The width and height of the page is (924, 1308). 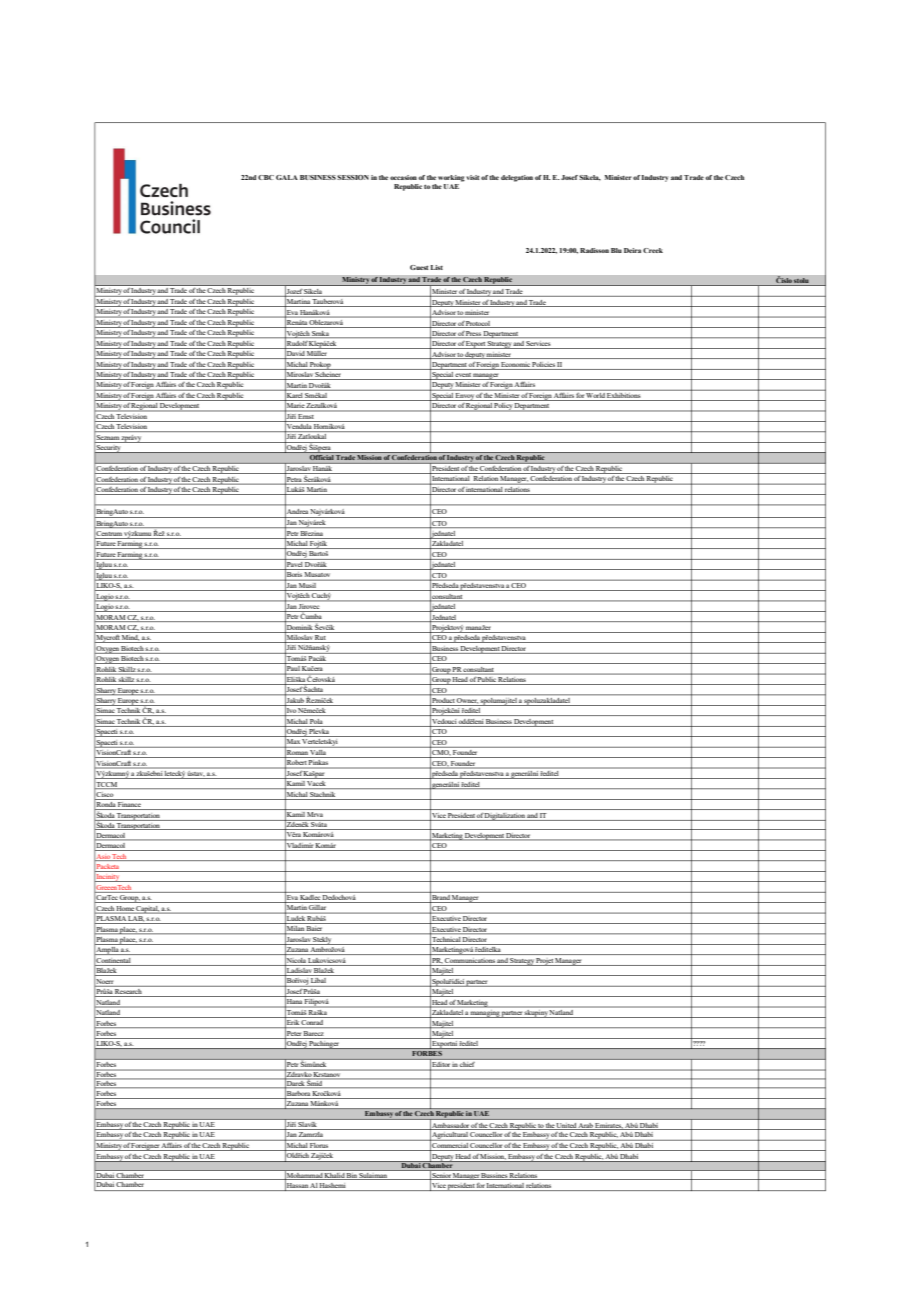 I want to click on Ernst, so click(x=305, y=416).
